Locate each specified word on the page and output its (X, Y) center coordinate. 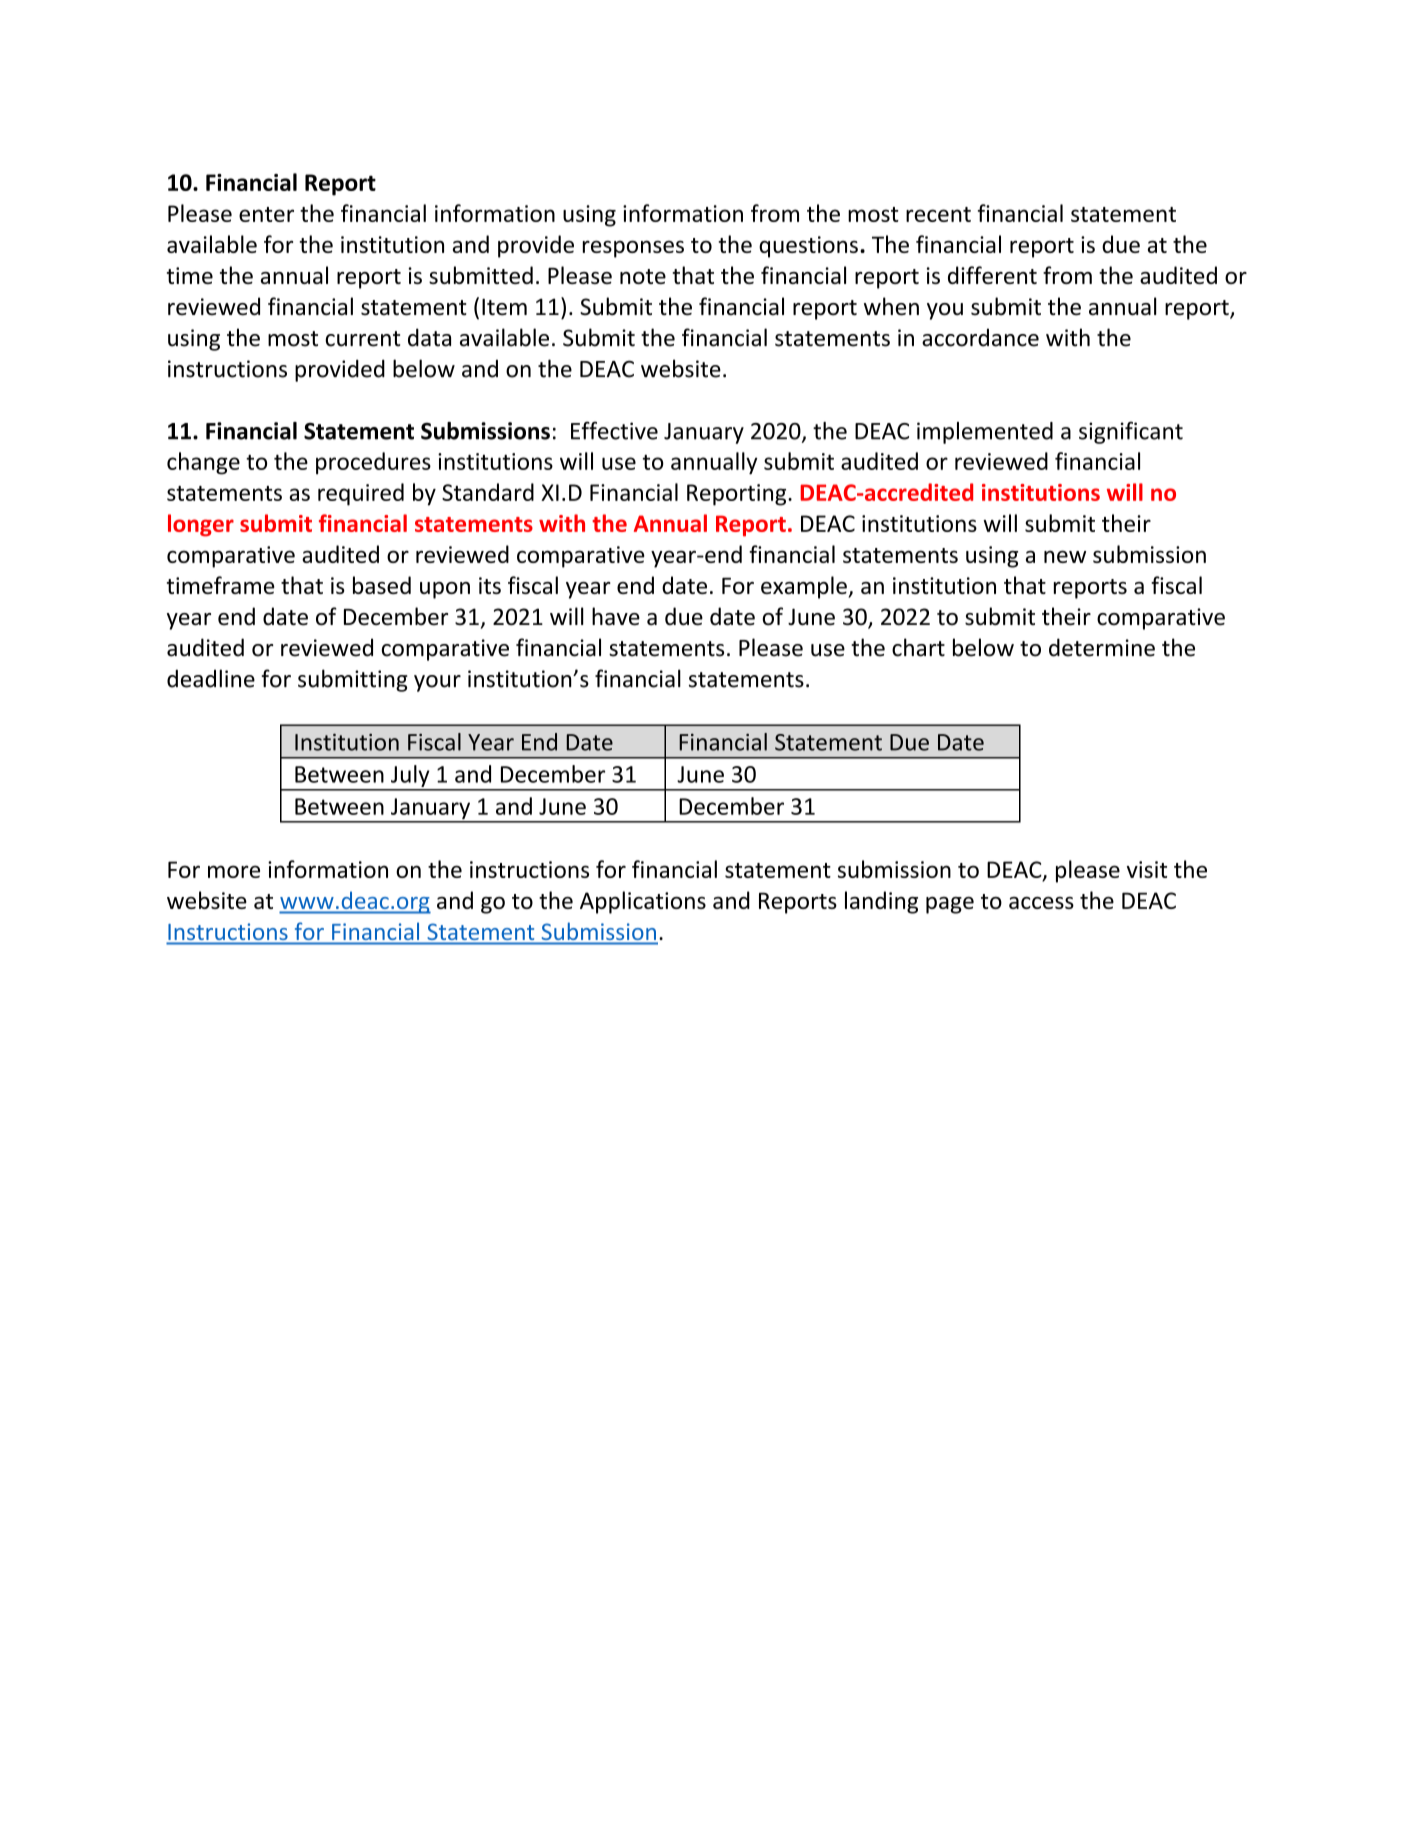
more (234, 871)
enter (266, 214)
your (437, 683)
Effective (614, 430)
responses (633, 249)
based (382, 585)
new (1065, 556)
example (805, 587)
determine (1102, 647)
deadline (211, 678)
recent (938, 214)
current (362, 339)
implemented (985, 433)
